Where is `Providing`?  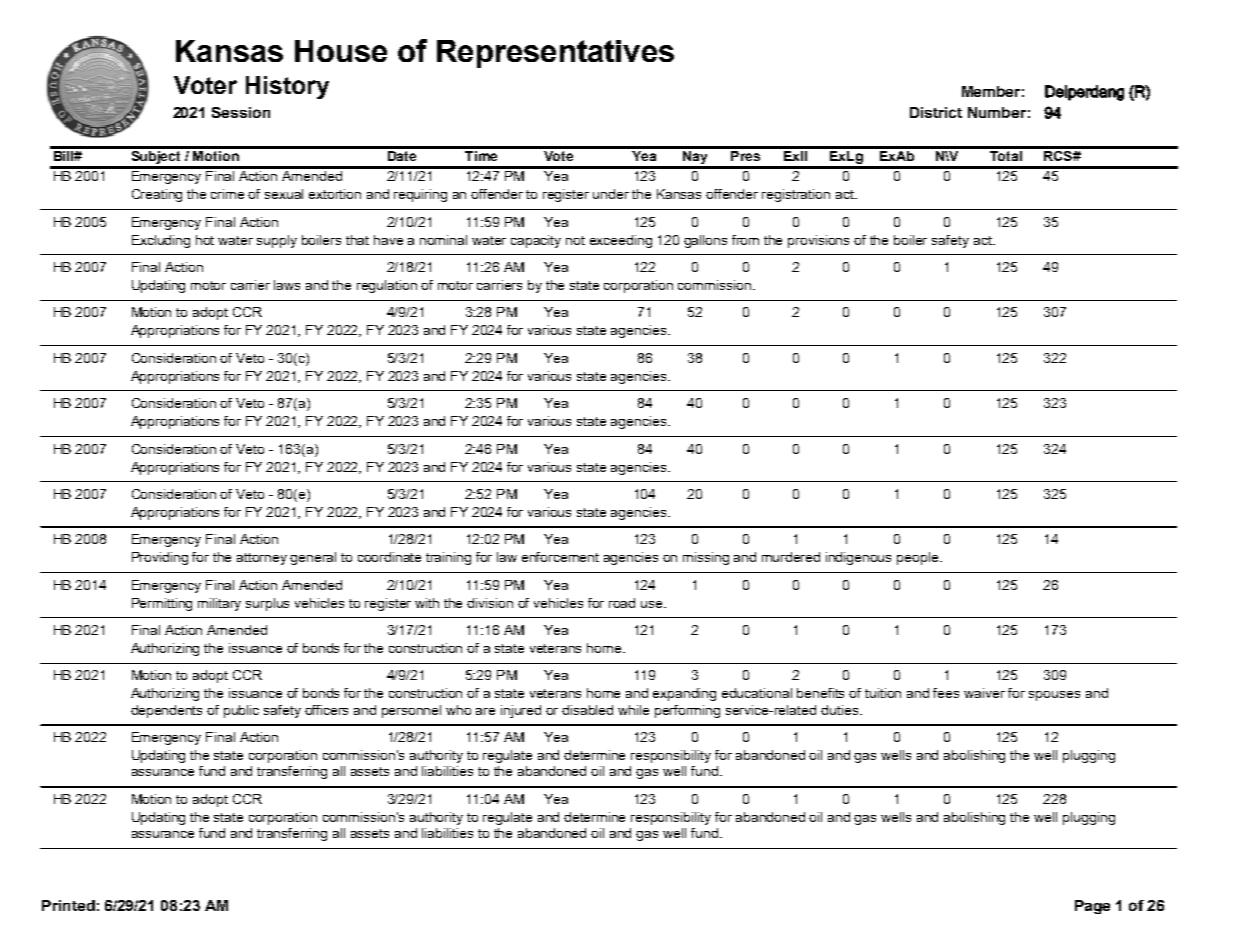
Providing is located at coordinates (160, 558).
